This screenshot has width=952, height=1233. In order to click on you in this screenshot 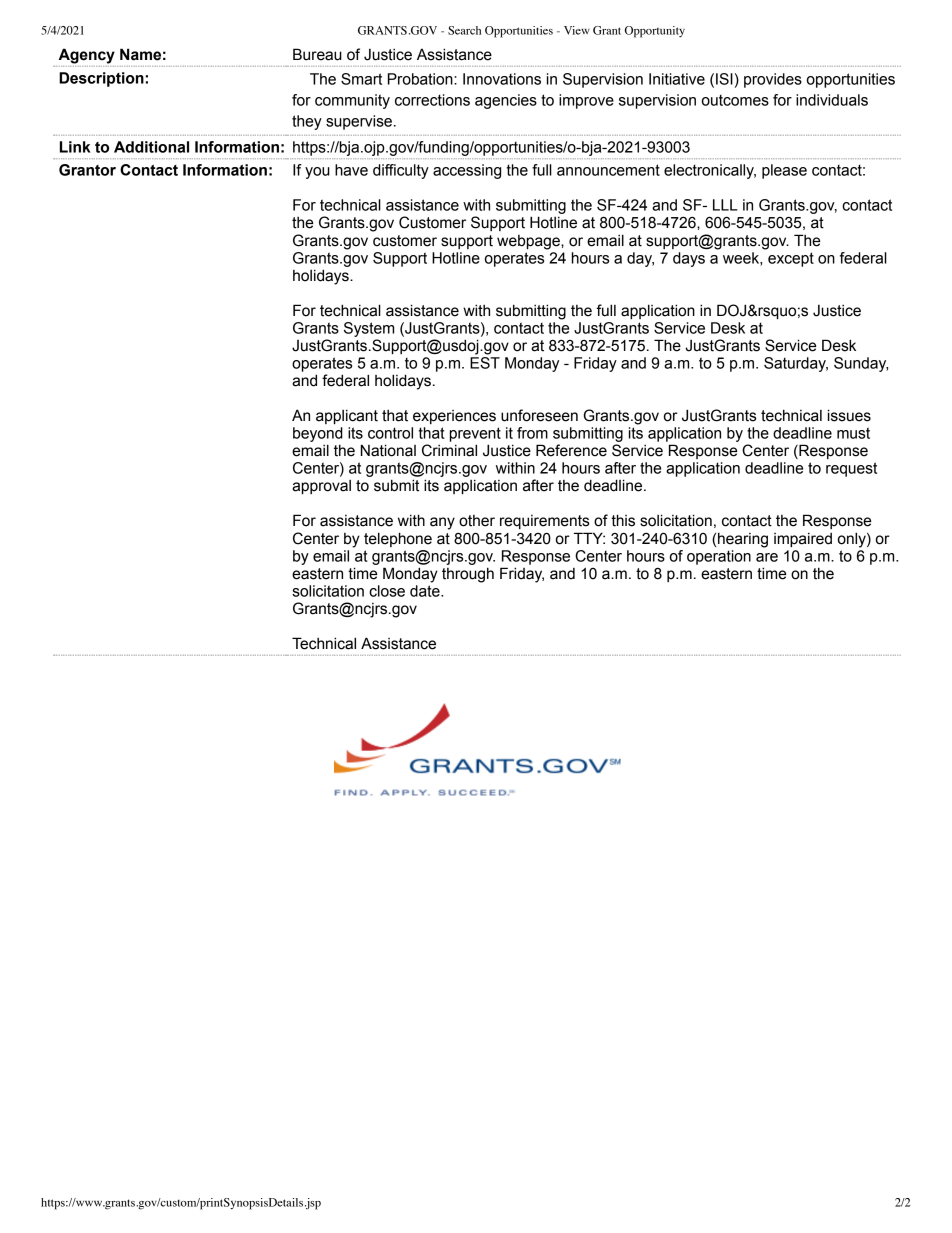, I will do `click(317, 173)`.
